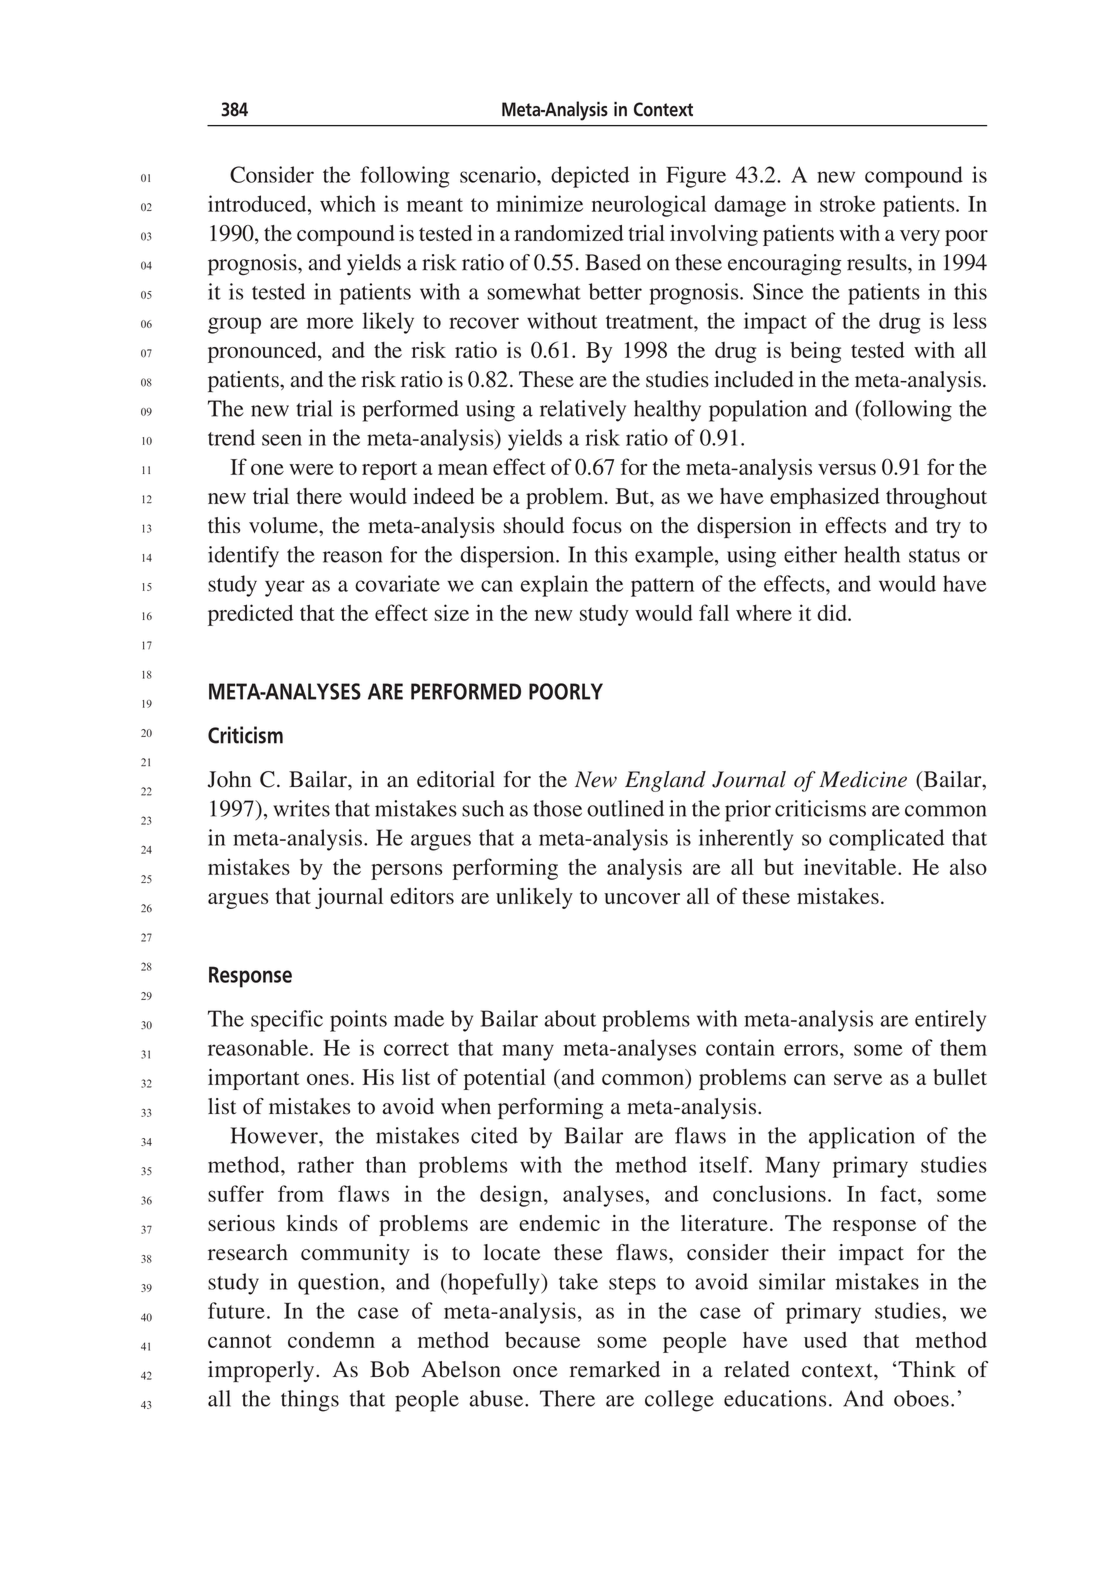 This screenshot has height=1579, width=1118. What do you see at coordinates (311, 469) in the screenshot?
I see `were` at bounding box center [311, 469].
